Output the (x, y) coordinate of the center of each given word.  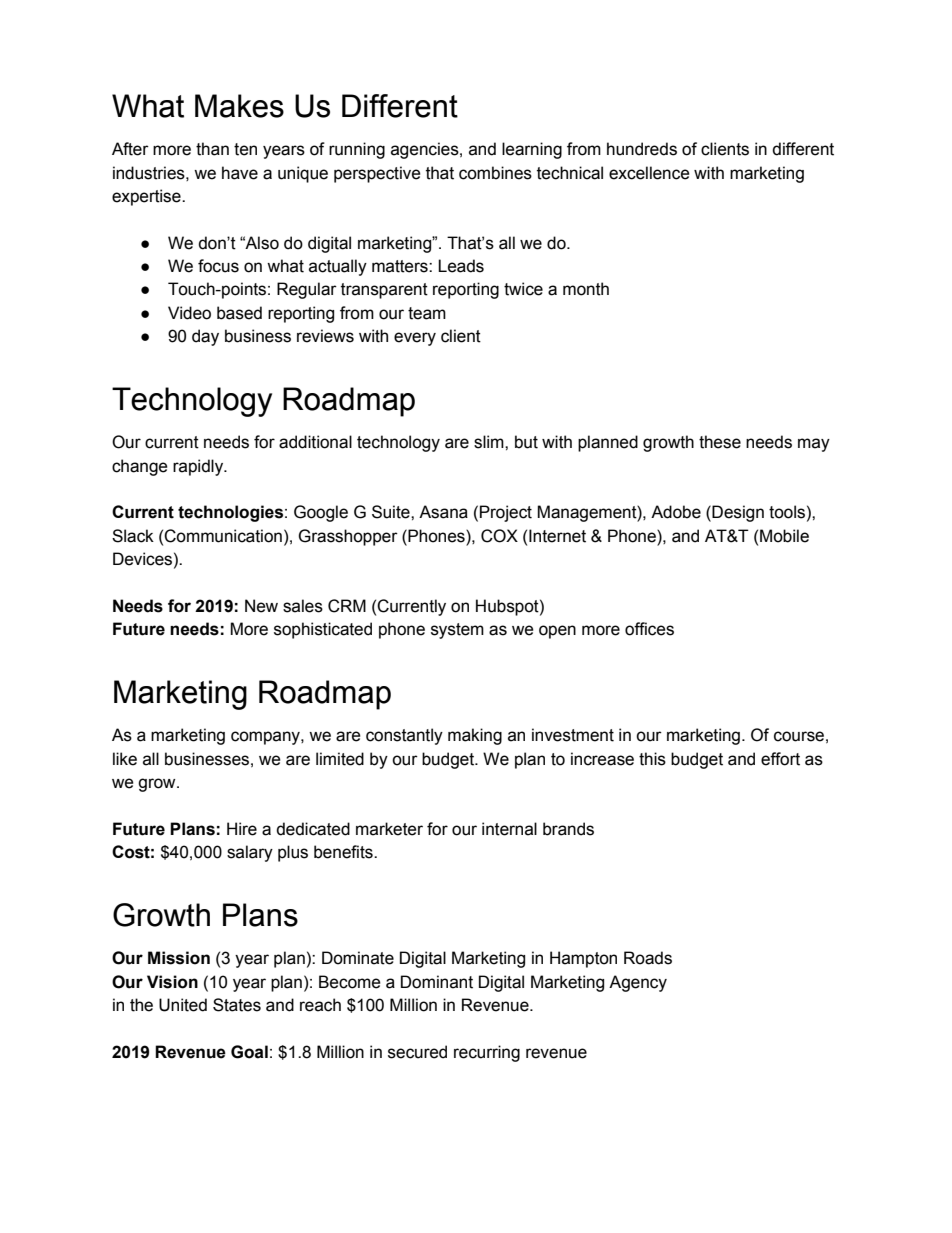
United (183, 1005)
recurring (487, 1053)
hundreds (642, 149)
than (212, 149)
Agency (638, 983)
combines (495, 173)
